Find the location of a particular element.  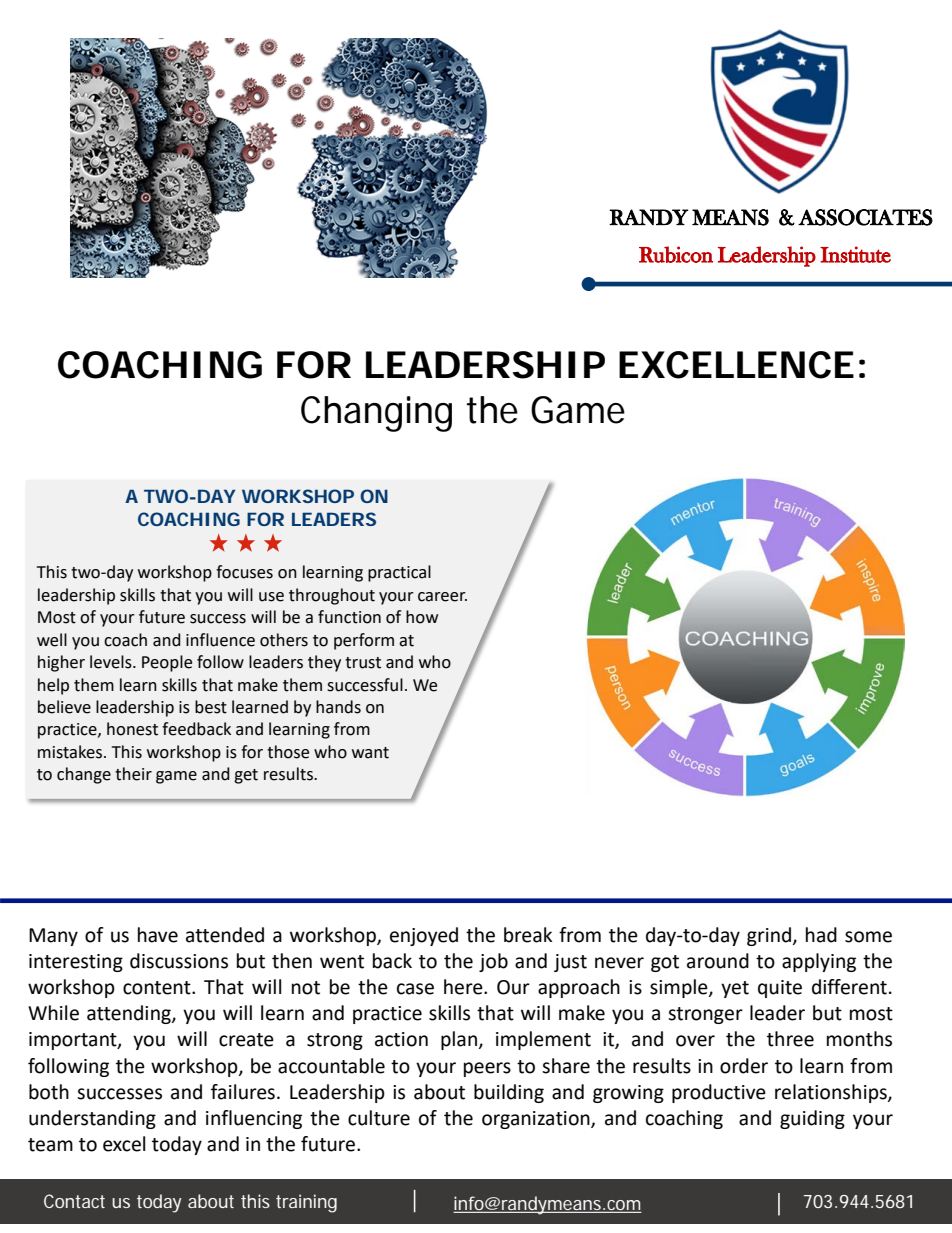

organization is located at coordinates (537, 1120).
